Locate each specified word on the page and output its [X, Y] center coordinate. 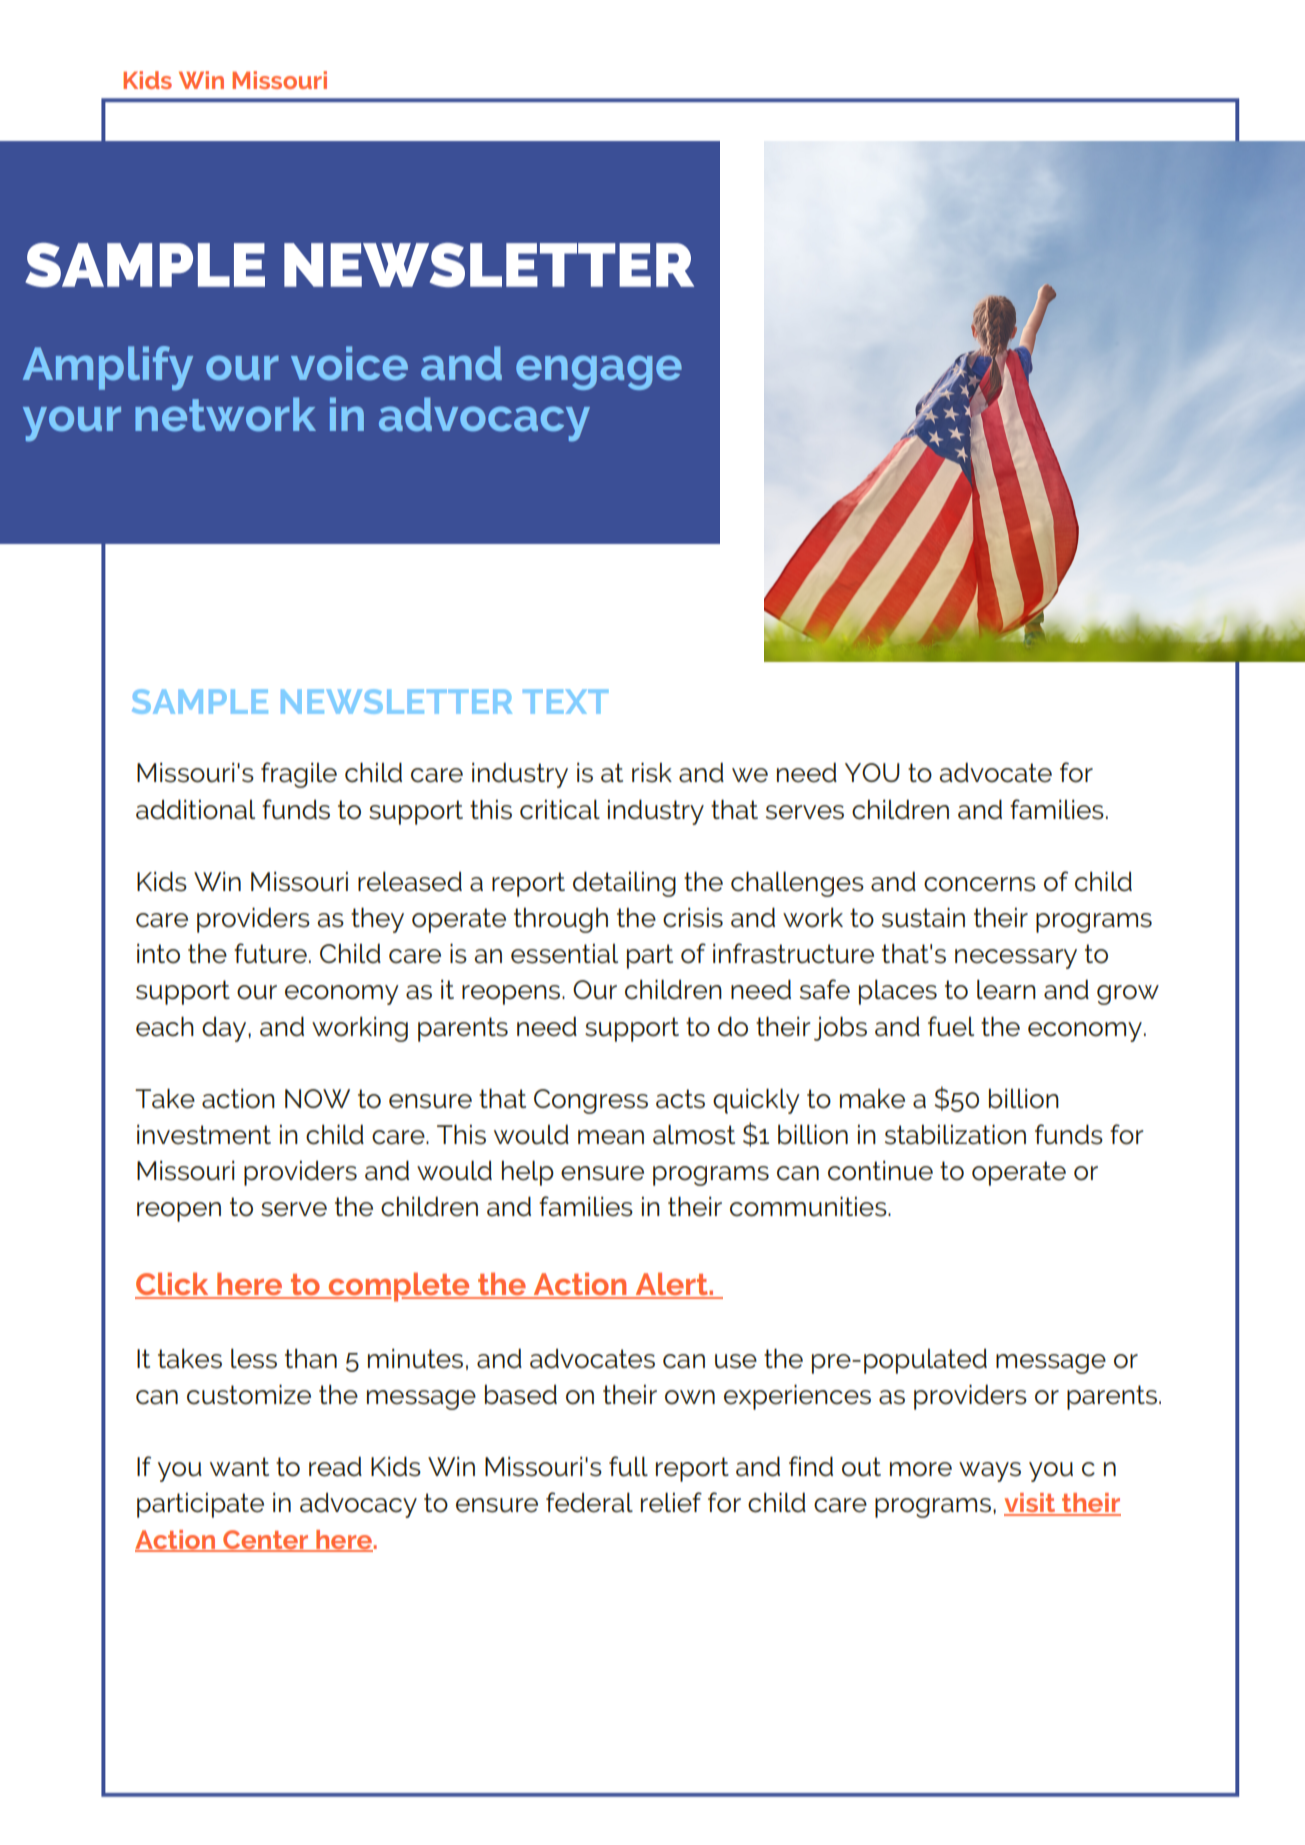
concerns [980, 884]
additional [195, 809]
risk [652, 772]
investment [204, 1134]
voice [349, 363]
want [239, 1467]
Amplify [108, 368]
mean [611, 1137]
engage [599, 372]
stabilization [955, 1134]
